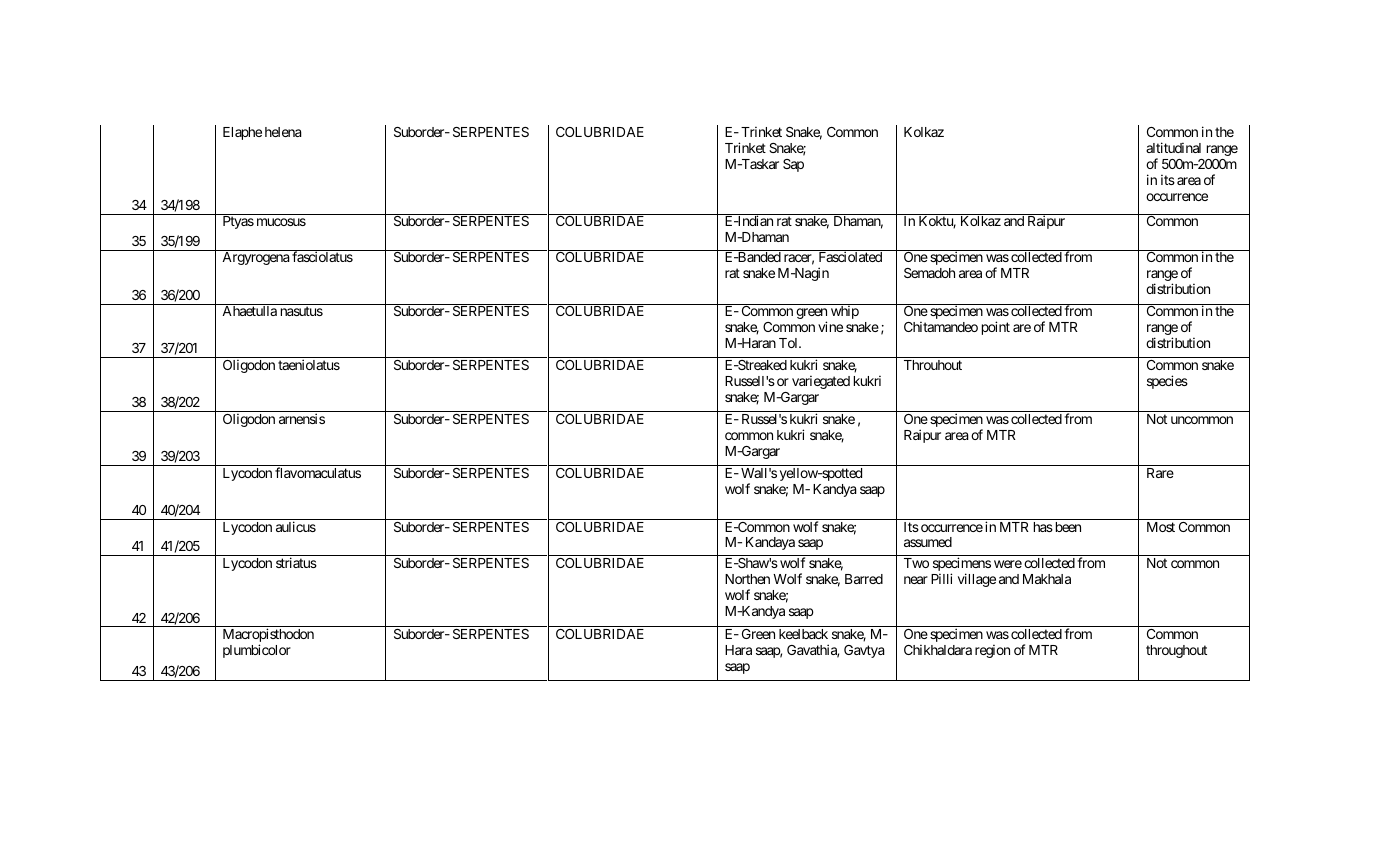  What do you see at coordinates (793, 165) in the screenshot?
I see `Sap` at bounding box center [793, 165].
